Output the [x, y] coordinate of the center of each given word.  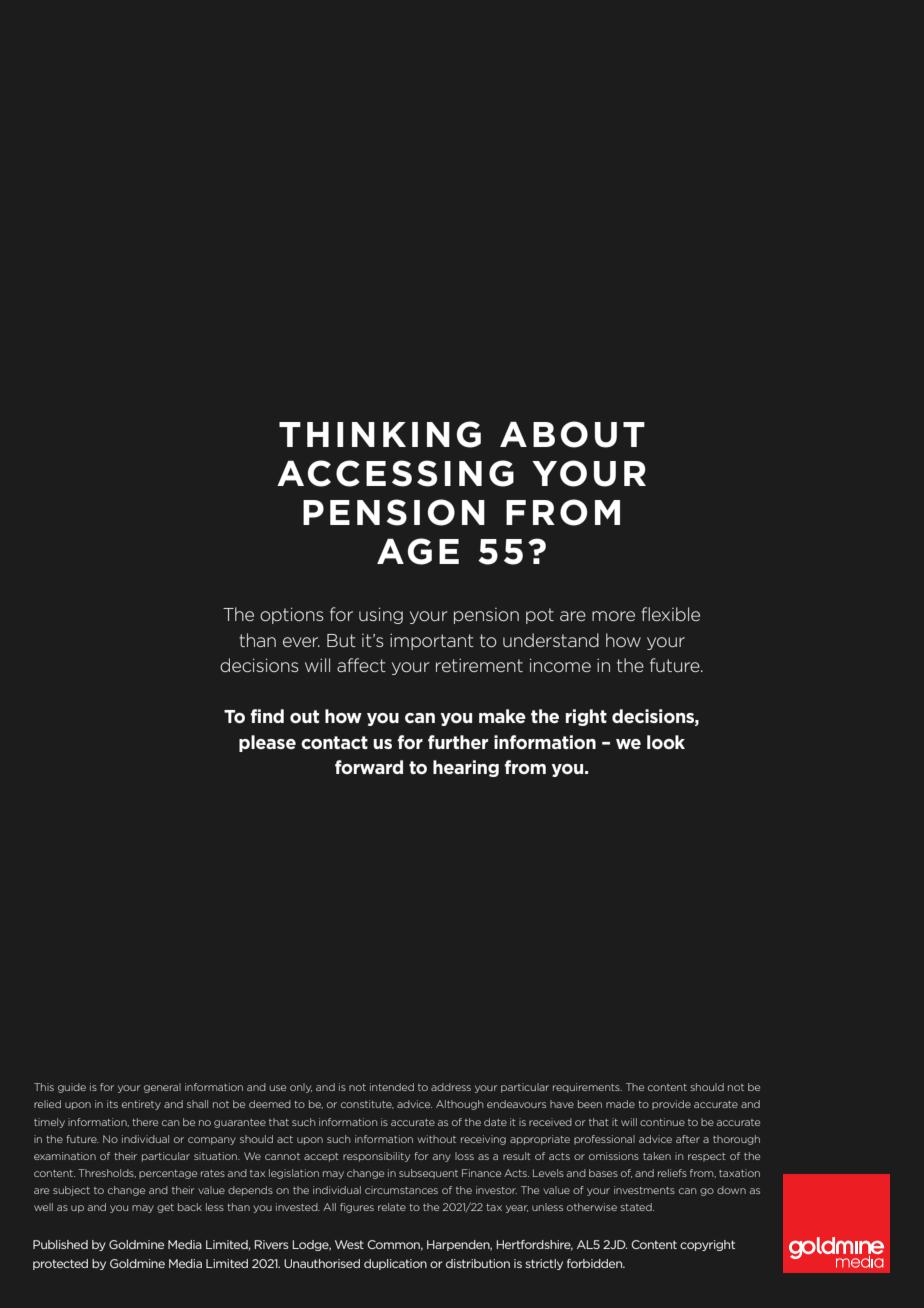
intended [392, 1087]
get [165, 1208]
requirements [587, 1088]
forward [369, 767]
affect [361, 665]
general [162, 1088]
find [267, 716]
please [267, 743]
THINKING [380, 434]
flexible [670, 614]
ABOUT [572, 434]
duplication [395, 1264]
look [666, 742]
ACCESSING [395, 473]
